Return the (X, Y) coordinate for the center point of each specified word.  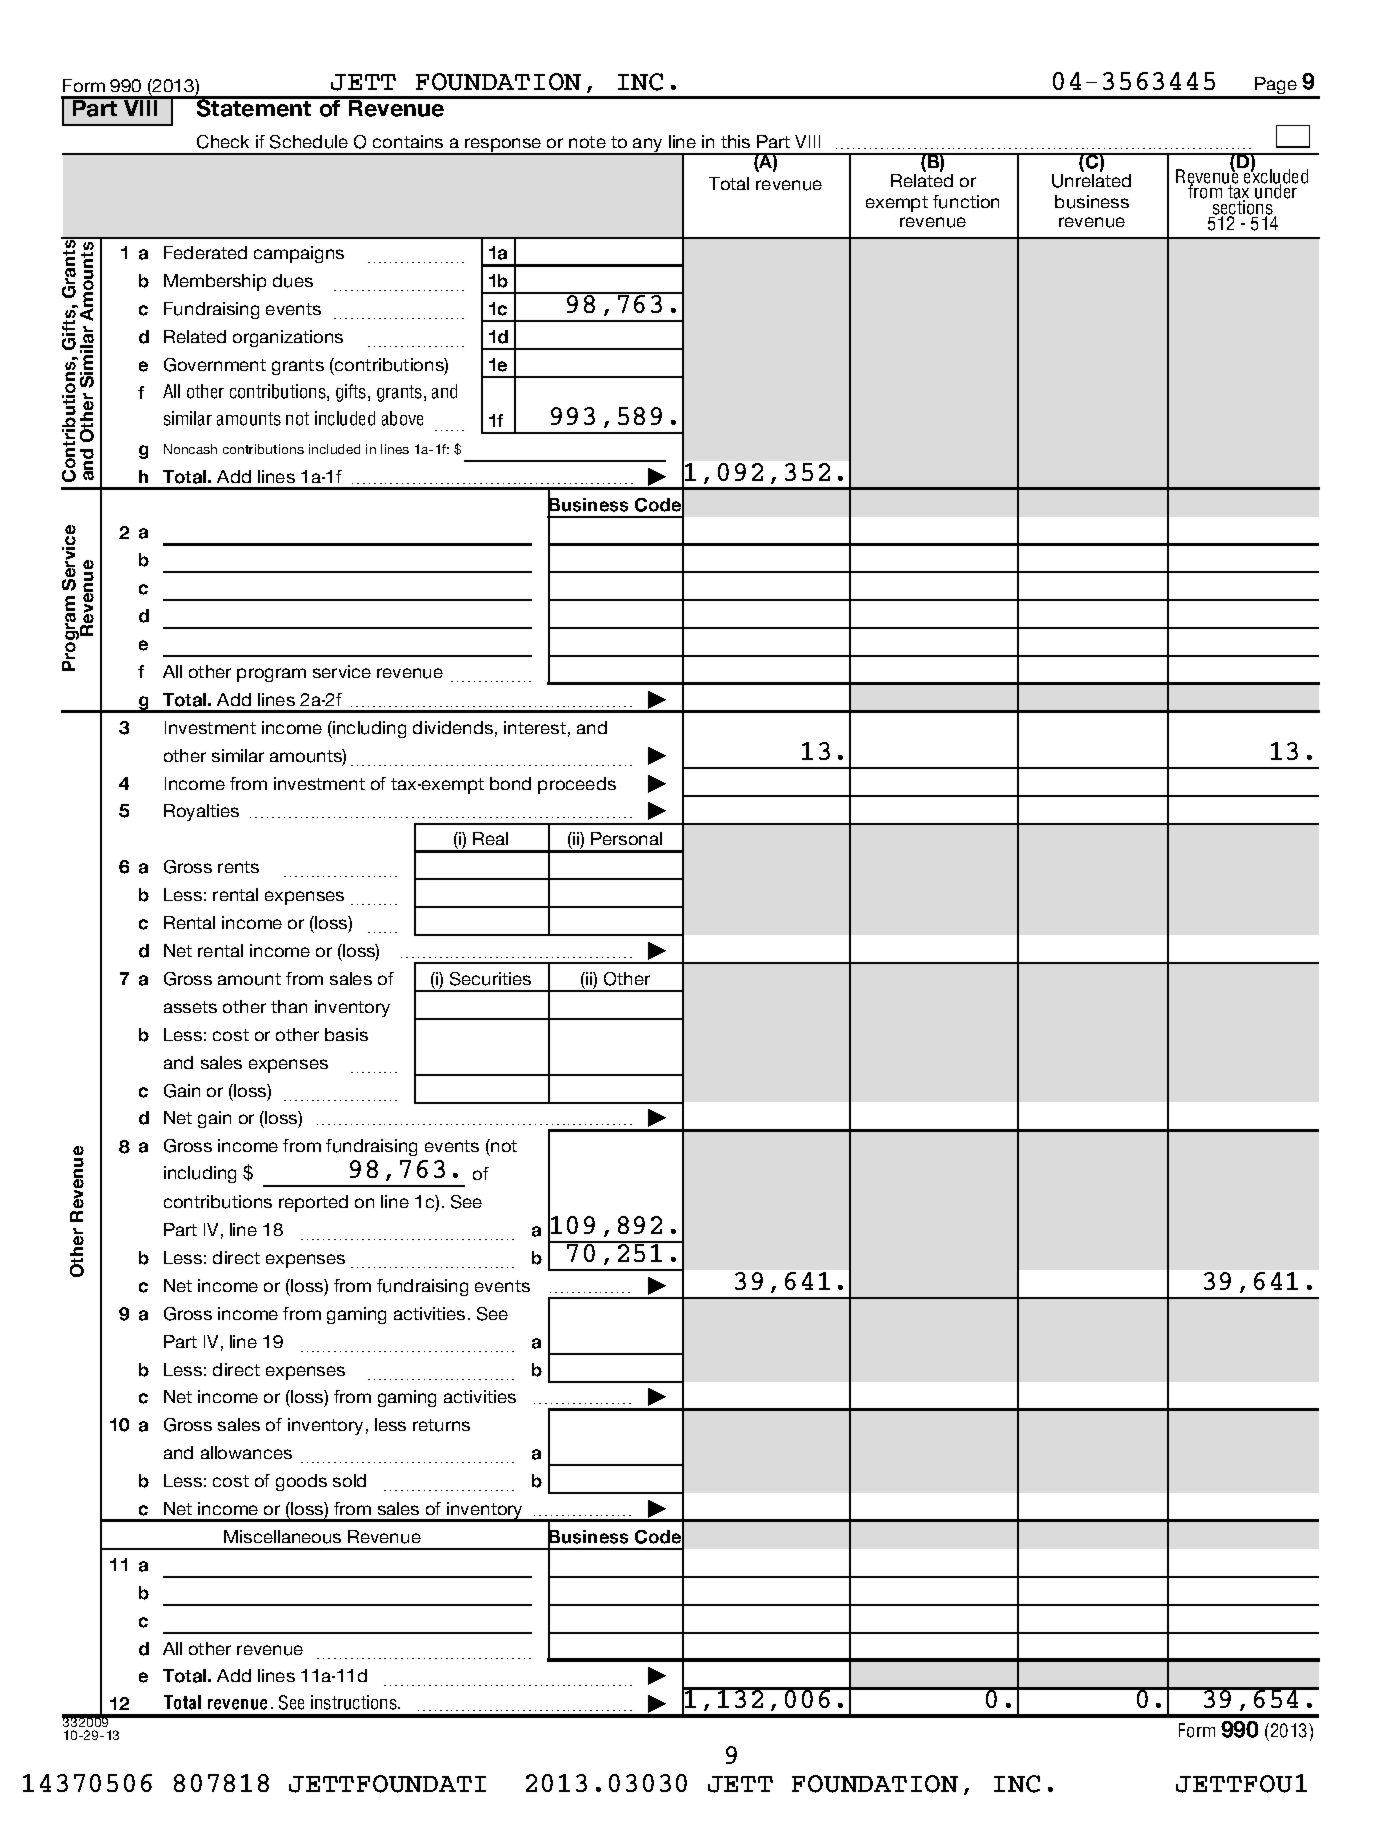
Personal (626, 838)
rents (238, 867)
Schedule (309, 142)
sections (1243, 209)
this (735, 141)
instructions (355, 1702)
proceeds (577, 785)
